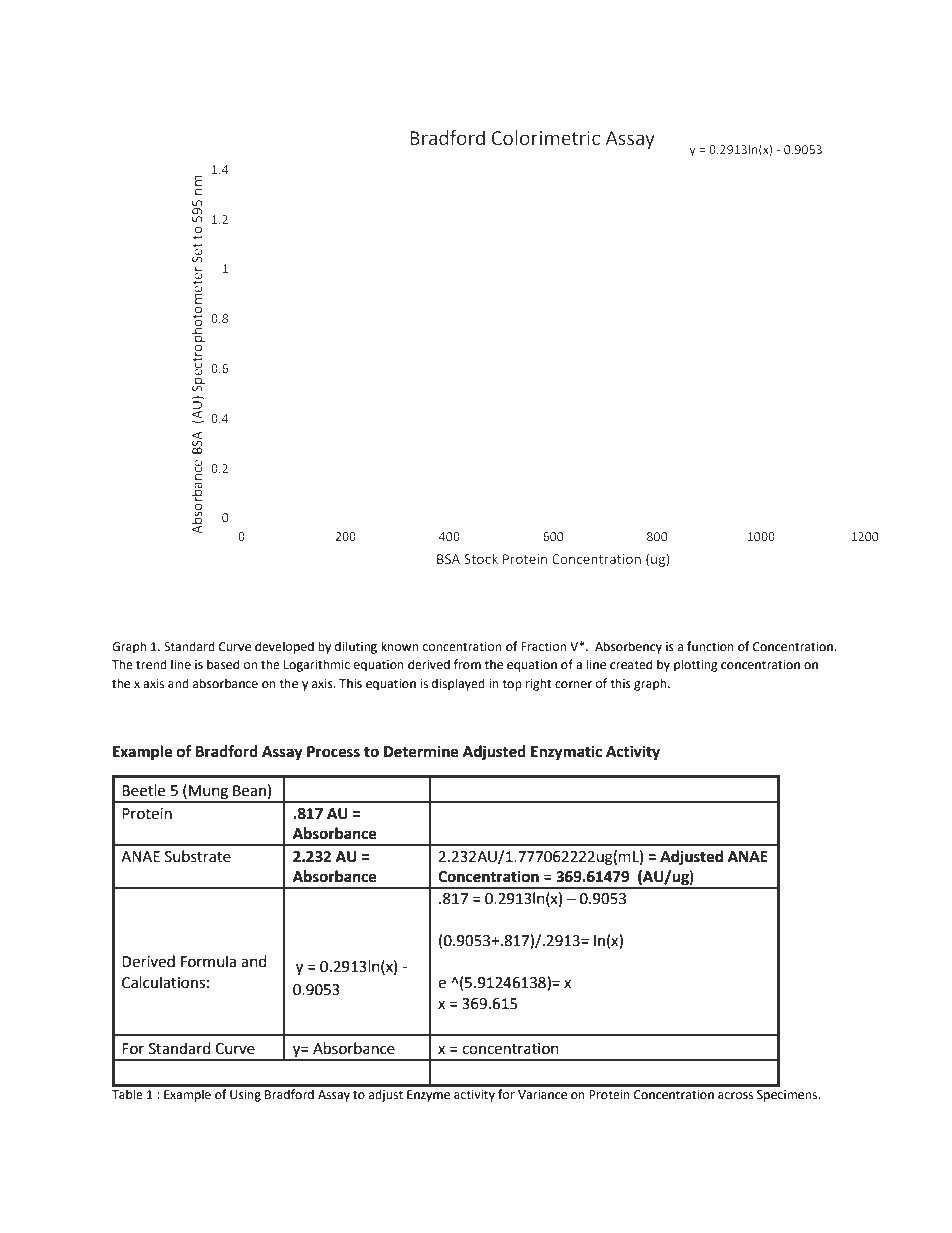 The width and height of the page is (952, 1233). What do you see at coordinates (543, 647) in the page?
I see `Fraction` at bounding box center [543, 647].
